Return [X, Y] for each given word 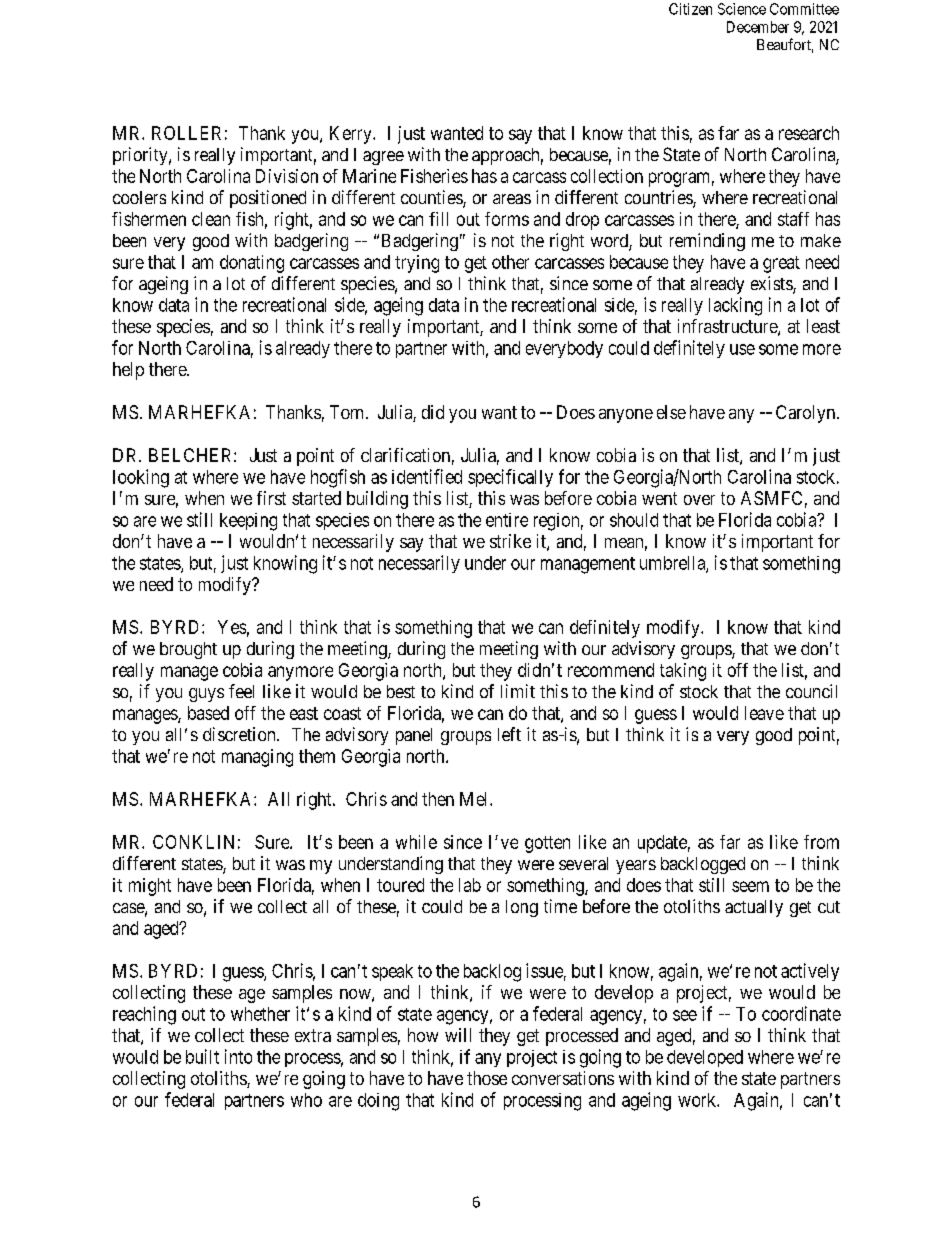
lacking [735, 306]
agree [383, 158]
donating [252, 264]
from [821, 842]
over [699, 500]
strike [510, 541]
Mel [475, 799]
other [510, 262]
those [487, 1078]
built [202, 1056]
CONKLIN [193, 842]
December [758, 27]
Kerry [352, 135]
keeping [248, 522]
